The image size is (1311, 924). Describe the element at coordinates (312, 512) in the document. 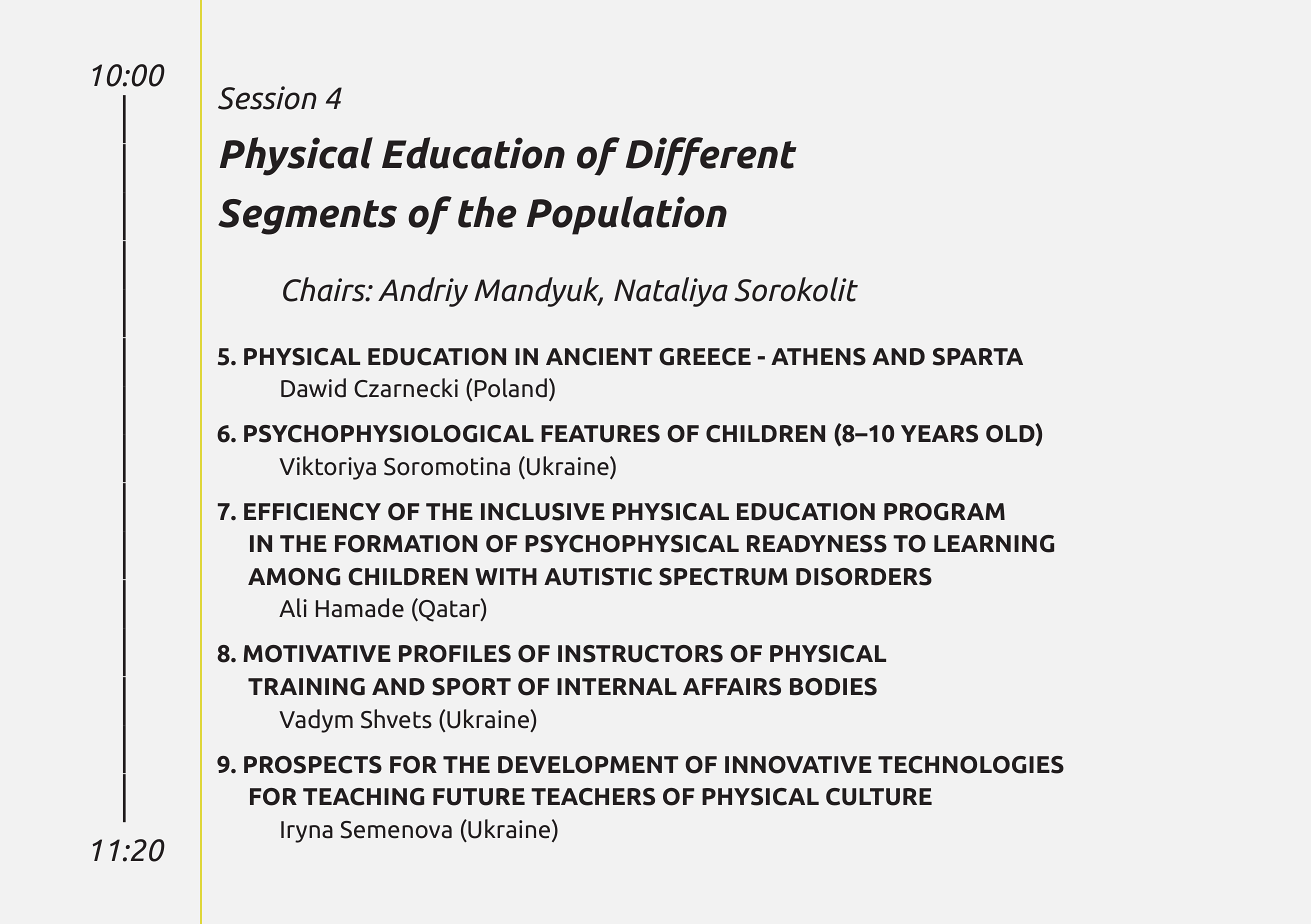

I see `EFFICIENCY` at that location.
